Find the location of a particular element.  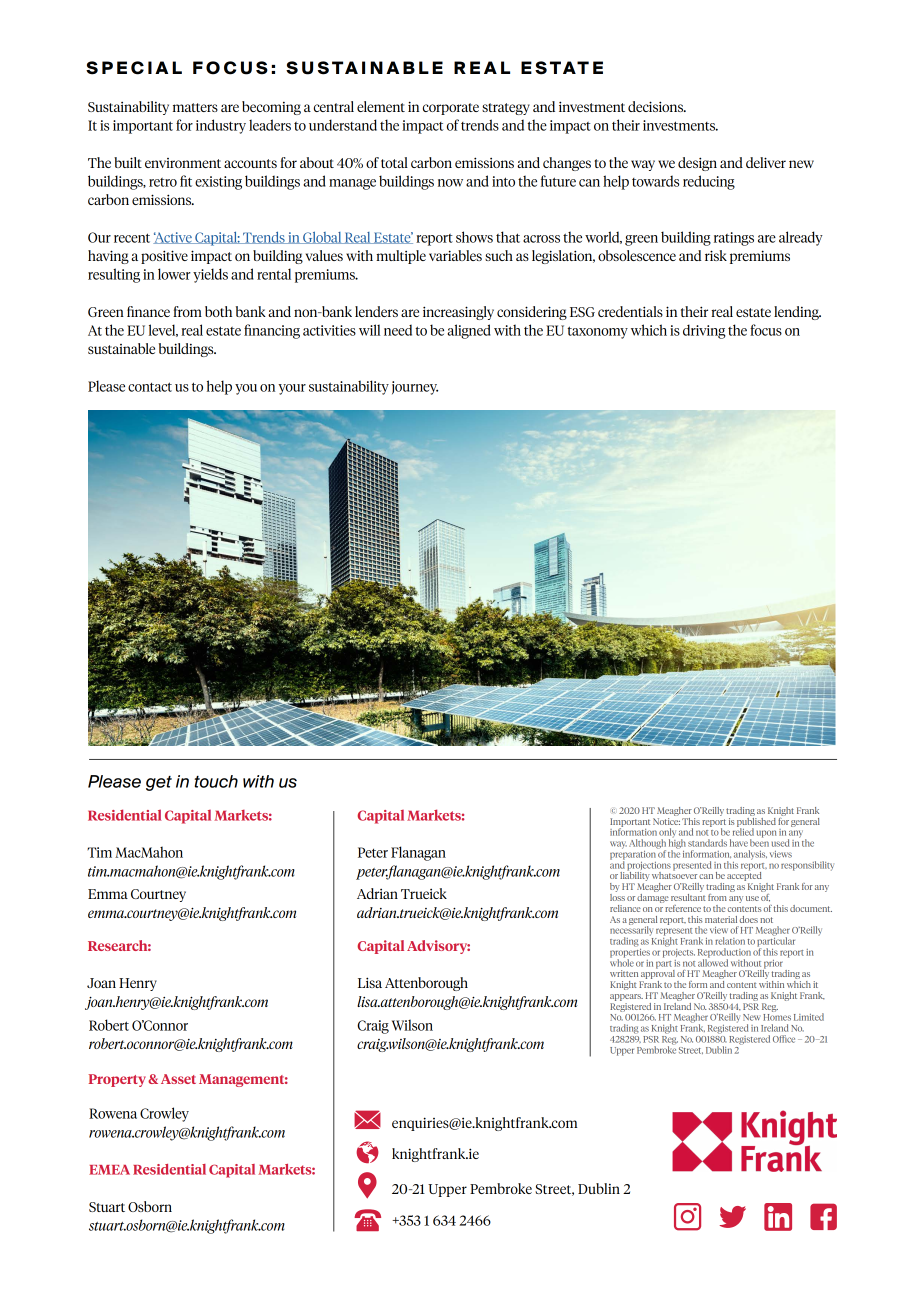

relied is located at coordinates (743, 831).
